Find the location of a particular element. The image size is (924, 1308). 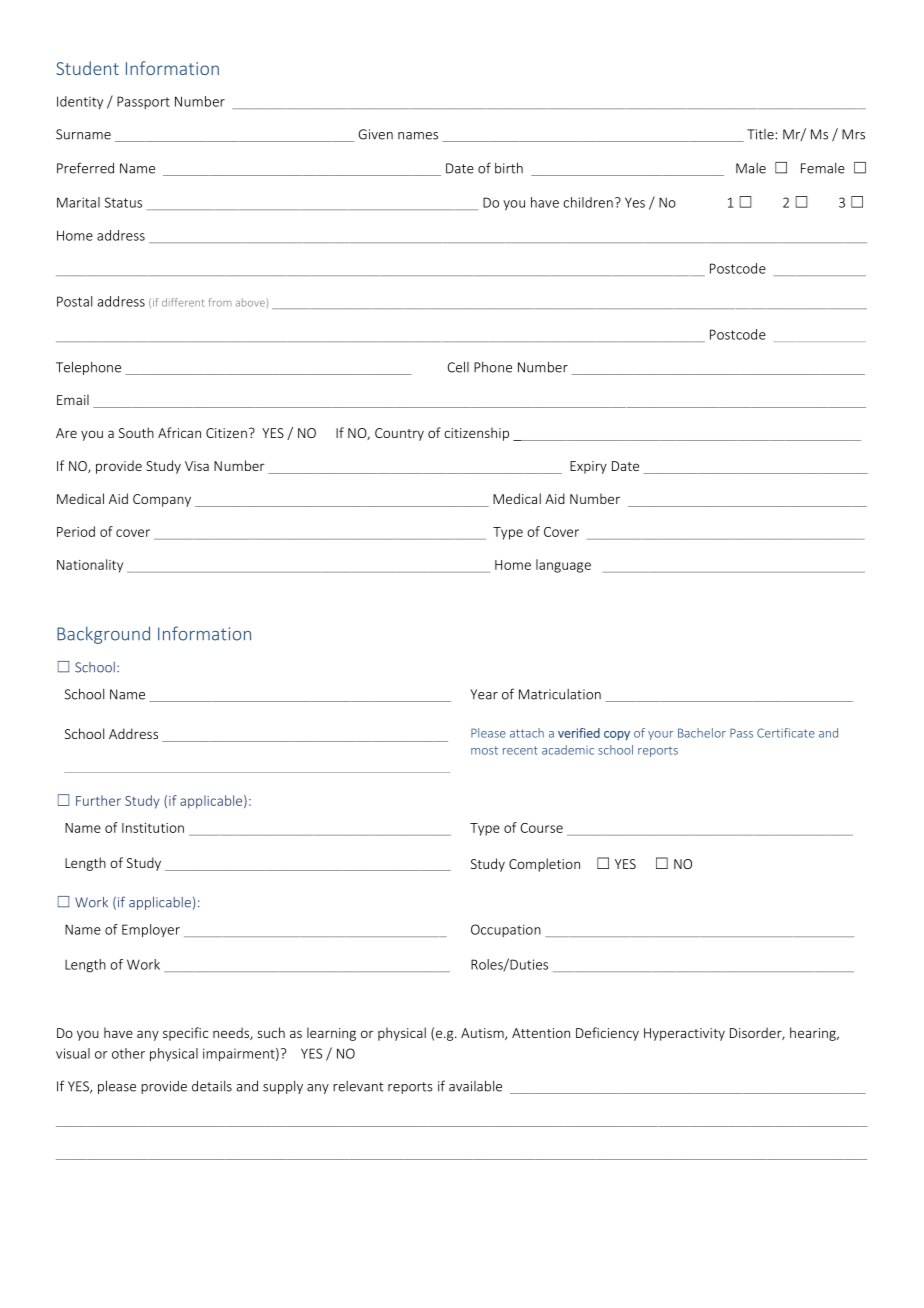

other is located at coordinates (128, 1053).
